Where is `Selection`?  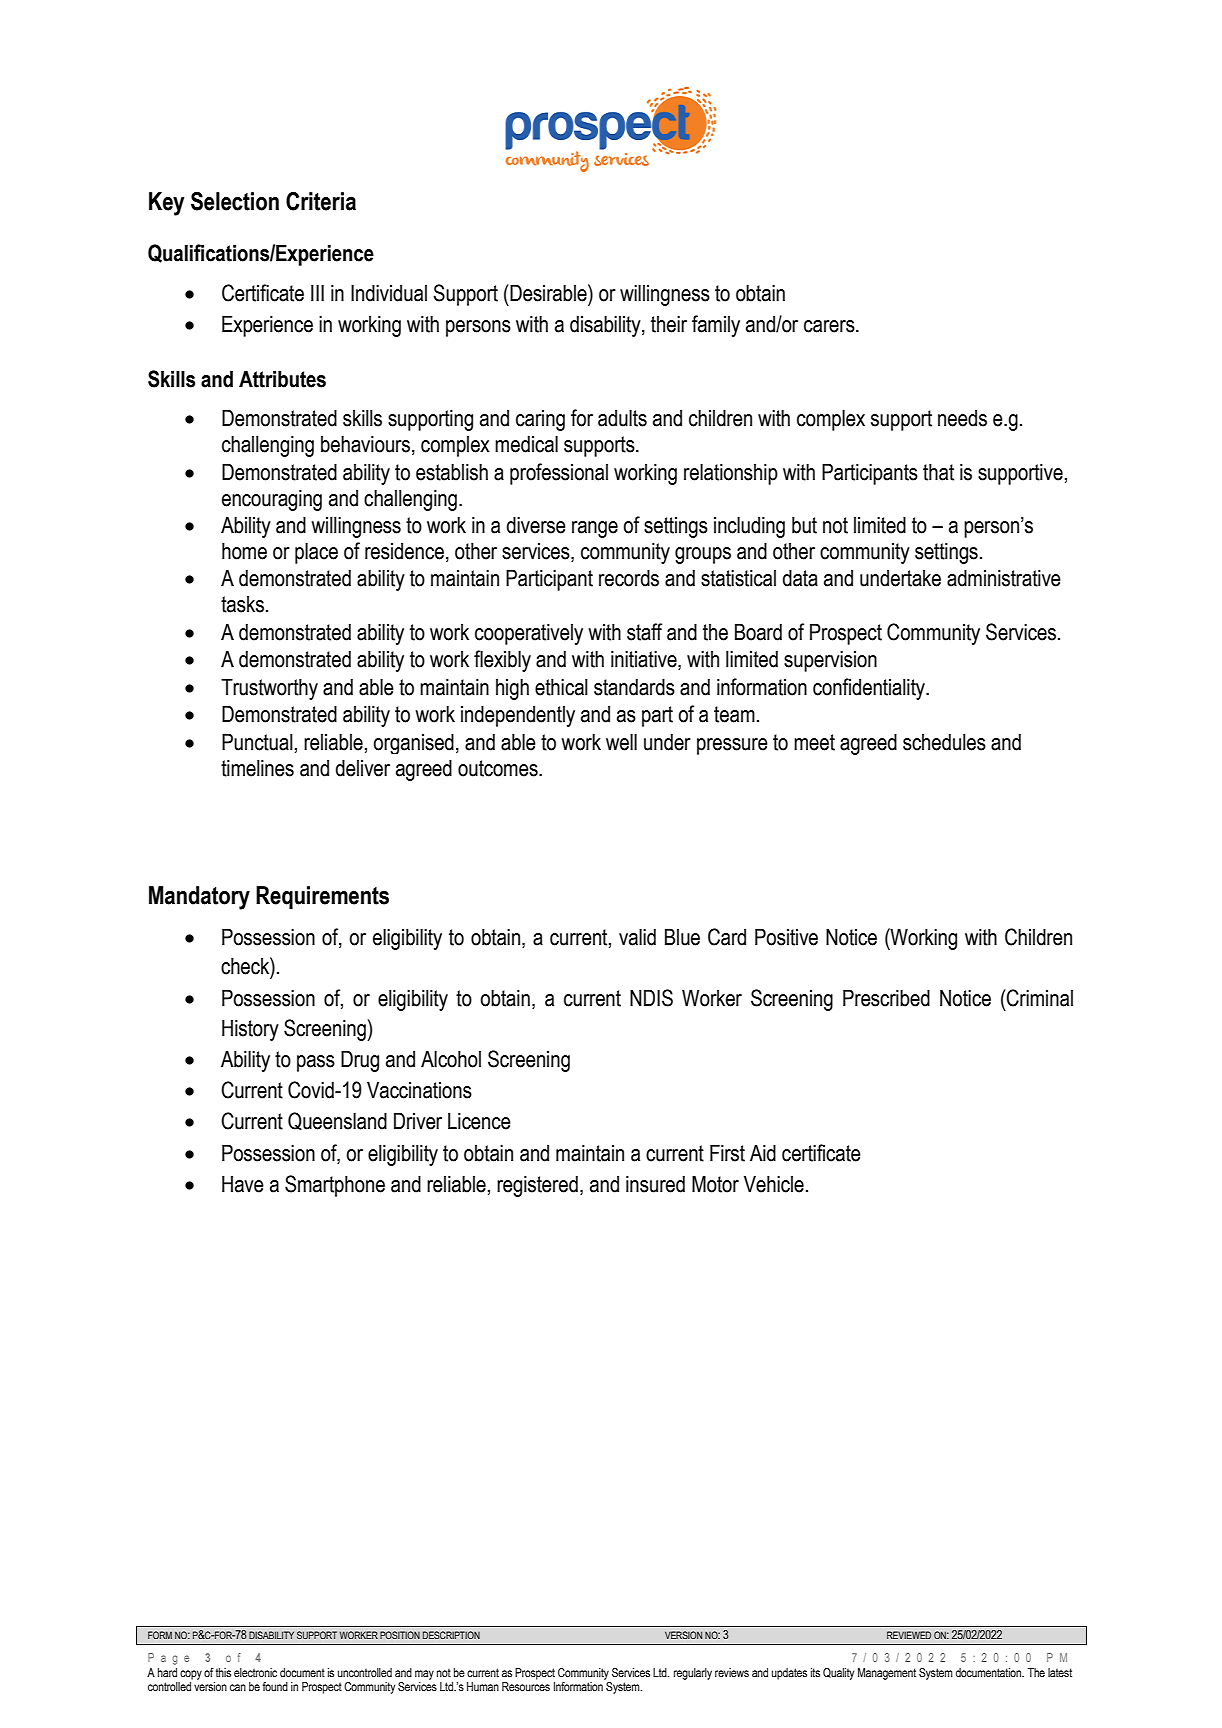
Selection is located at coordinates (235, 201).
